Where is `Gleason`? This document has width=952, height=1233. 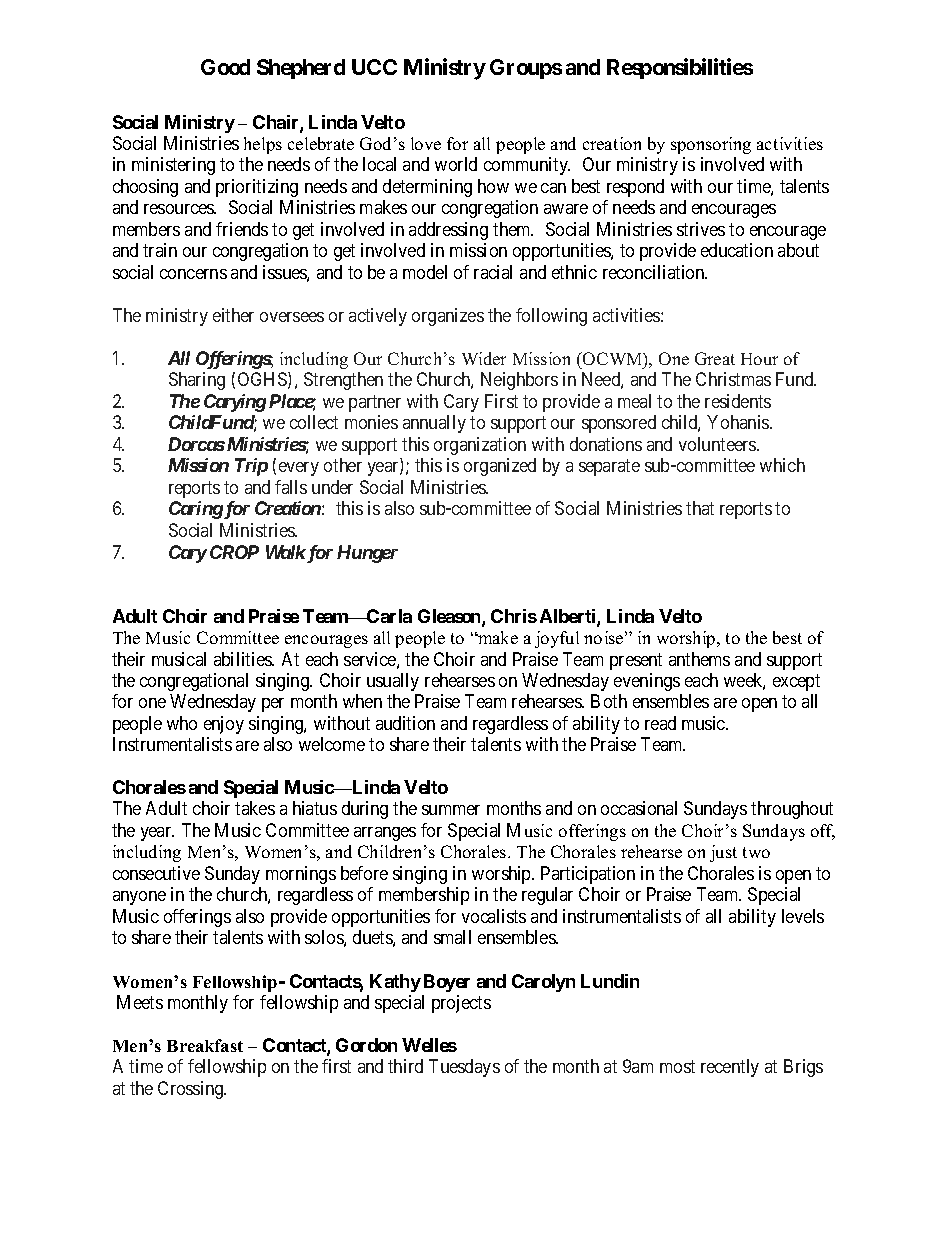 Gleason is located at coordinates (450, 617).
